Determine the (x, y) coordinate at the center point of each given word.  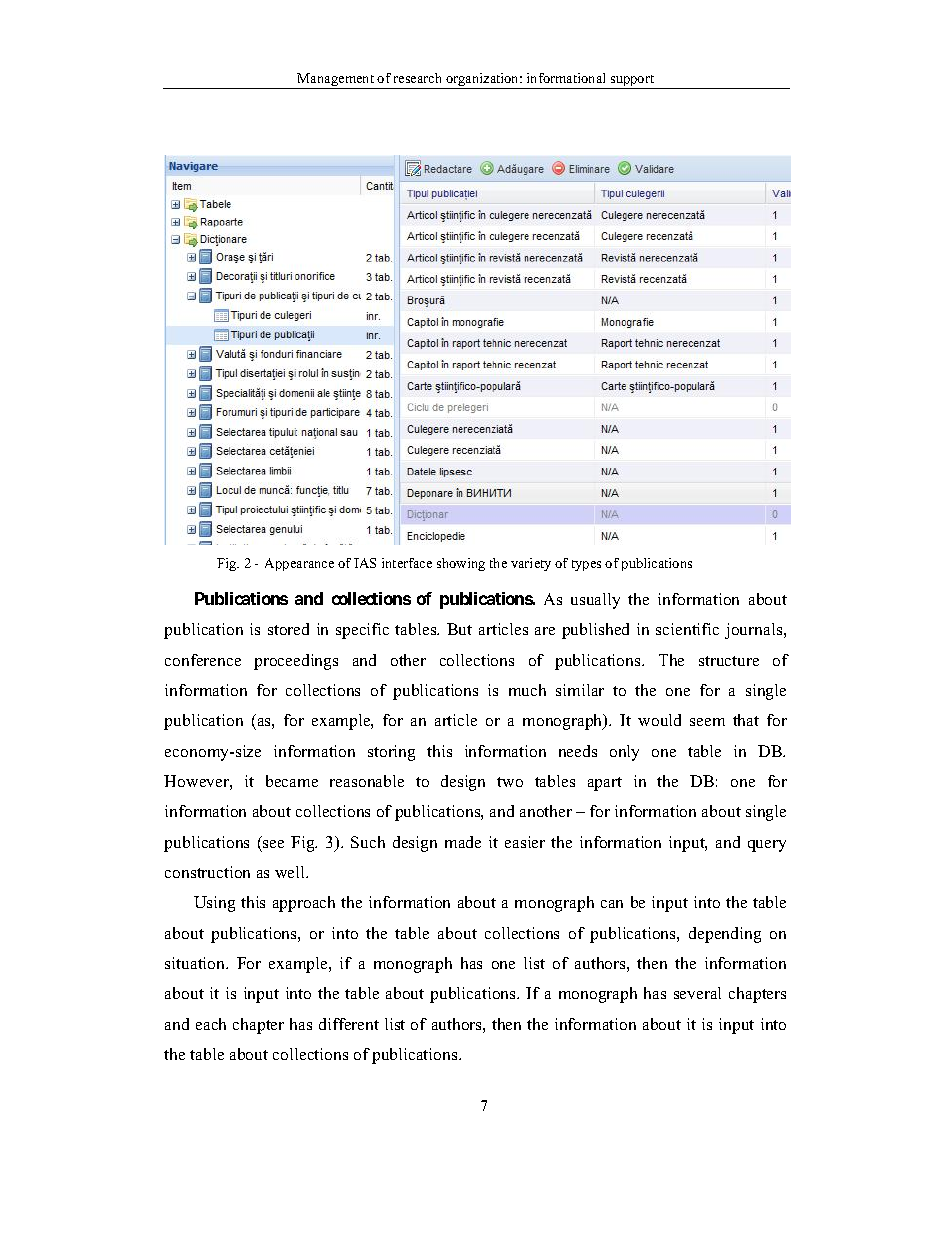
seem (707, 722)
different (349, 1024)
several (697, 993)
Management (336, 81)
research (417, 78)
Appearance (299, 564)
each (211, 1024)
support (633, 82)
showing (461, 564)
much (527, 690)
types (586, 565)
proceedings (296, 662)
